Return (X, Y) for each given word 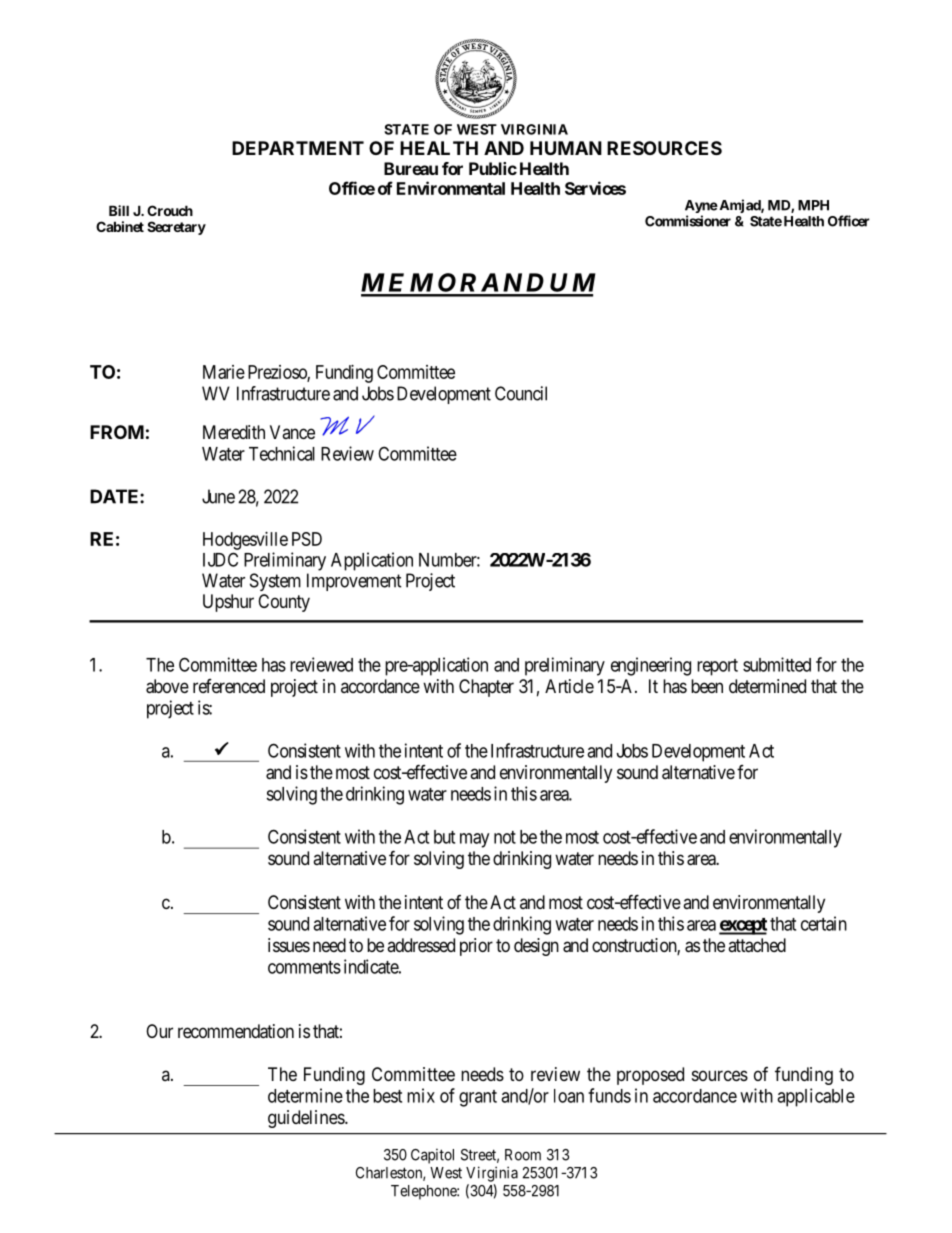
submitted (777, 664)
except (743, 926)
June (218, 496)
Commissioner (688, 221)
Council (521, 393)
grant (478, 1098)
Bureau (411, 168)
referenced (229, 686)
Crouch (170, 210)
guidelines (307, 1119)
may (474, 840)
